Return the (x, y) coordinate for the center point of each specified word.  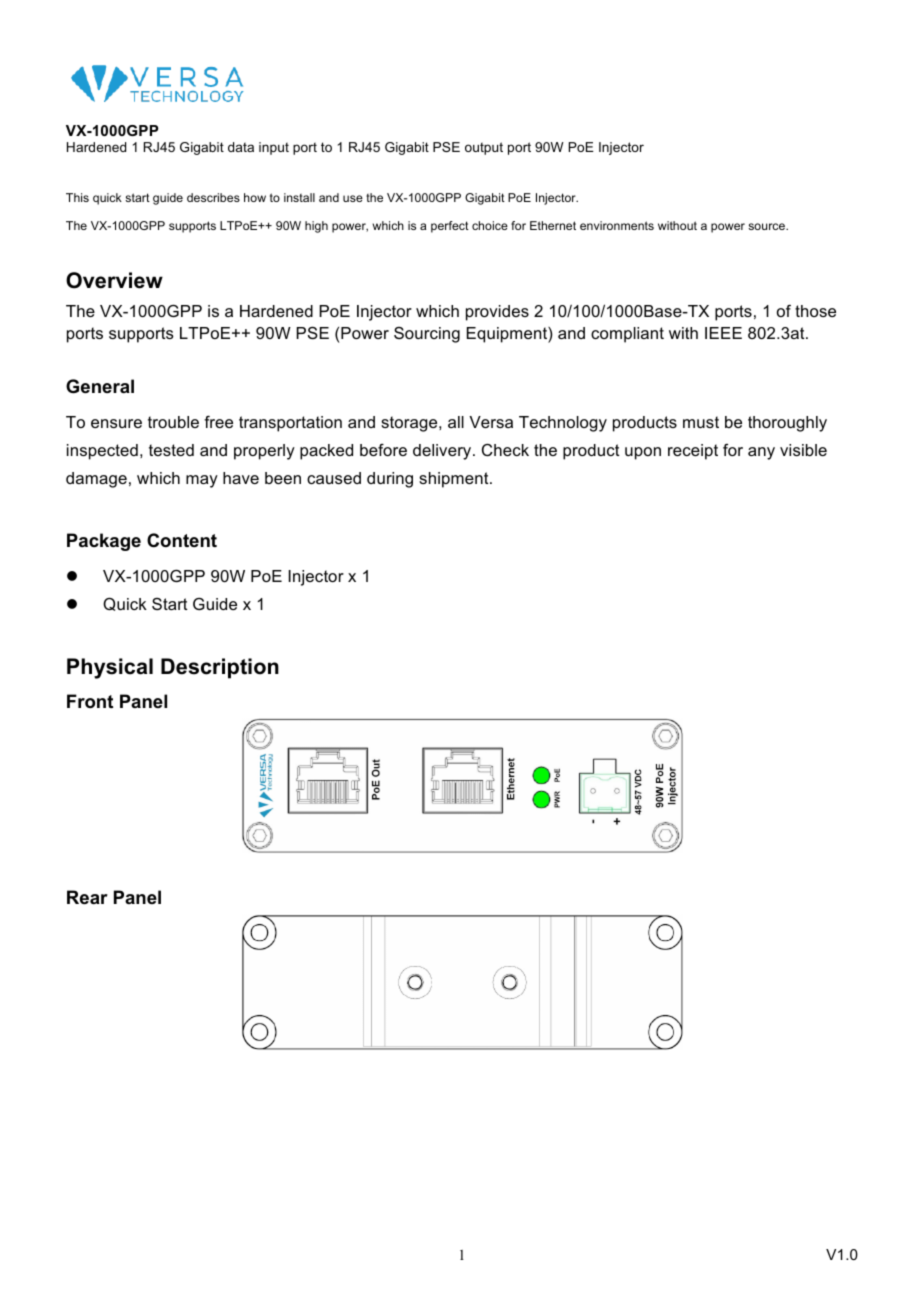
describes (213, 197)
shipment (455, 480)
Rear (87, 897)
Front (90, 701)
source (767, 226)
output (484, 148)
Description (220, 668)
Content (182, 540)
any (761, 453)
